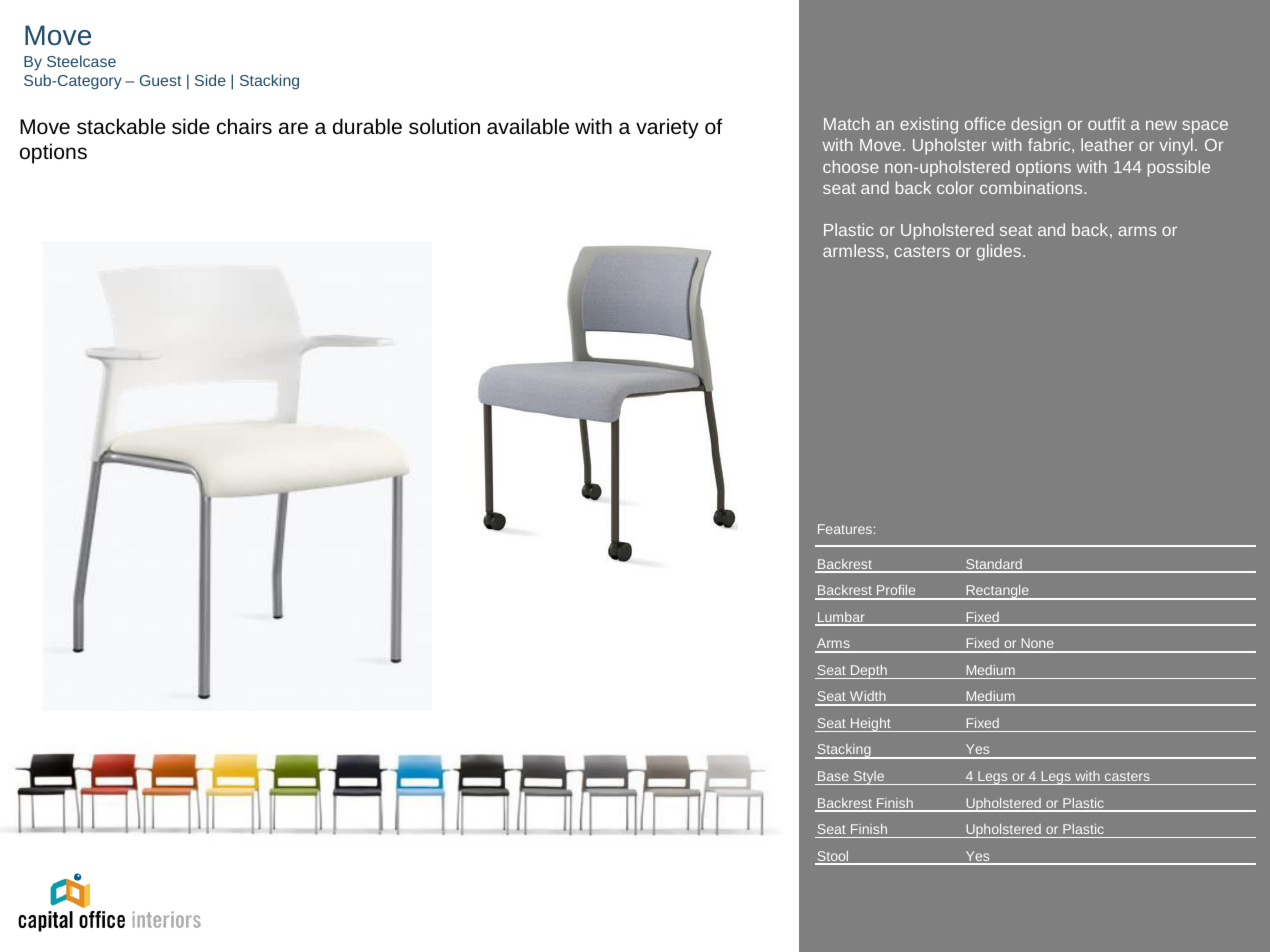  I want to click on Stool, so click(833, 857).
